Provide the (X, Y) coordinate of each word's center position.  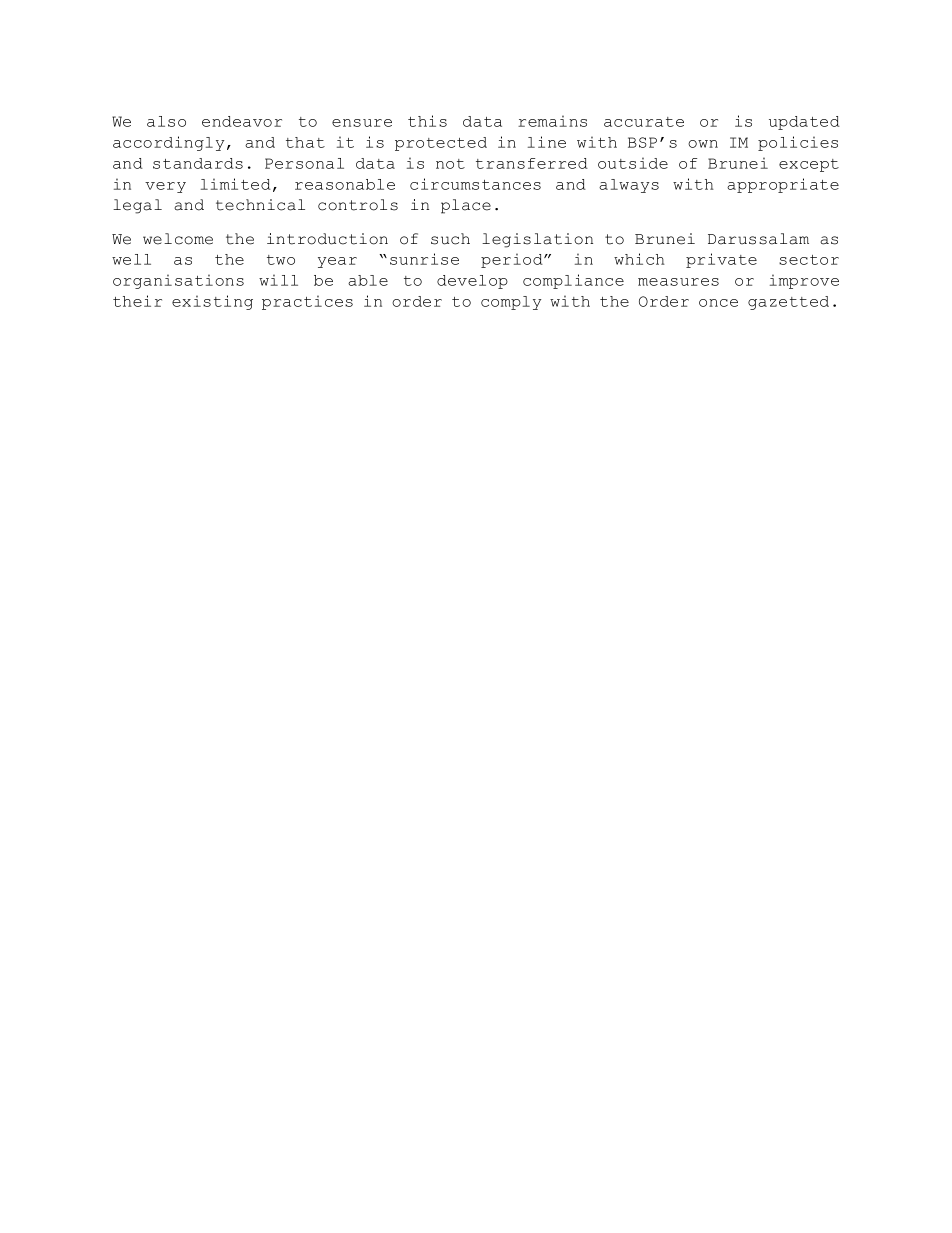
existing (212, 302)
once (718, 303)
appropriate (783, 185)
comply (511, 303)
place (466, 206)
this (427, 121)
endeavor (242, 121)
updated (804, 123)
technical (260, 205)
